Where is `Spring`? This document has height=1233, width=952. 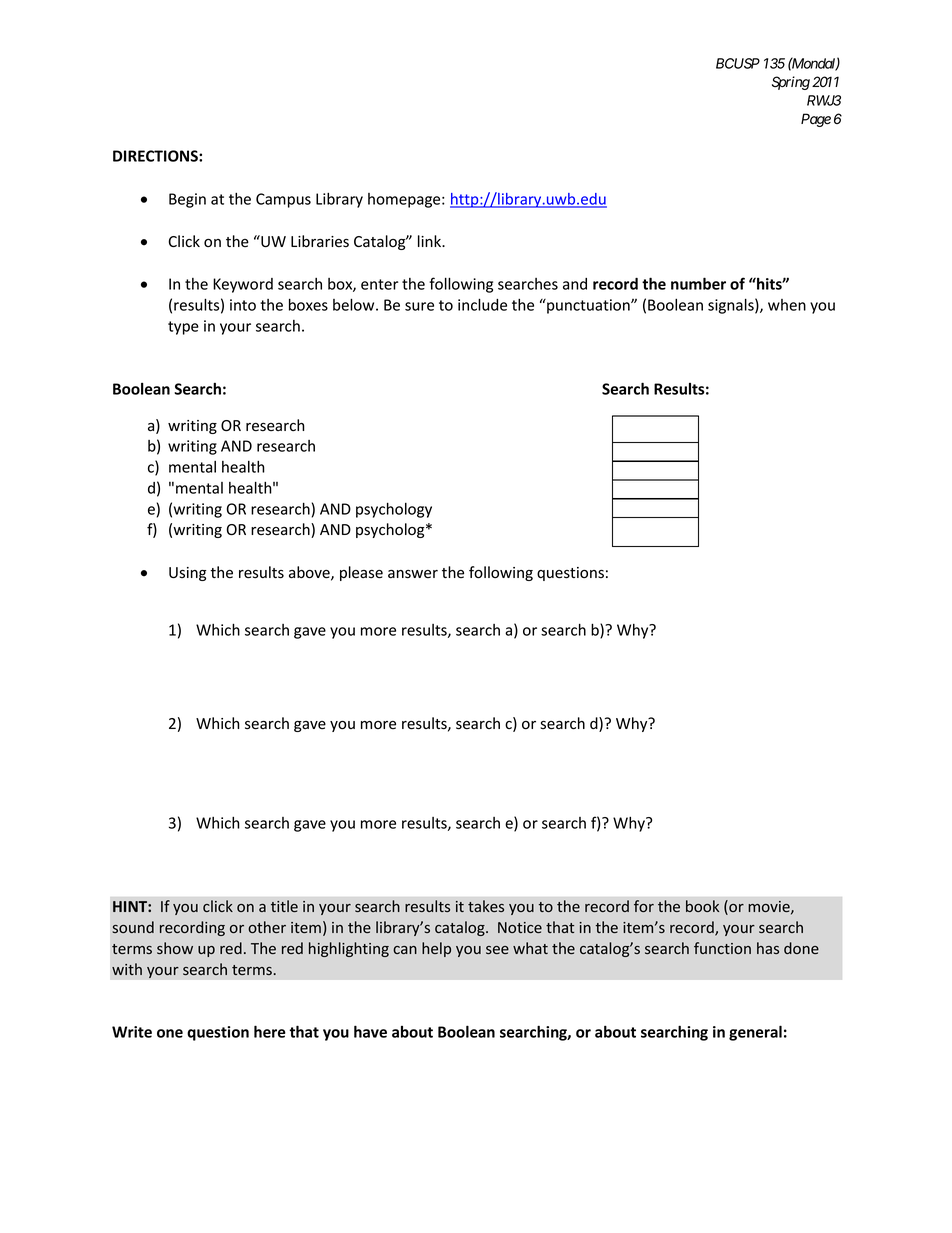 Spring is located at coordinates (791, 83).
